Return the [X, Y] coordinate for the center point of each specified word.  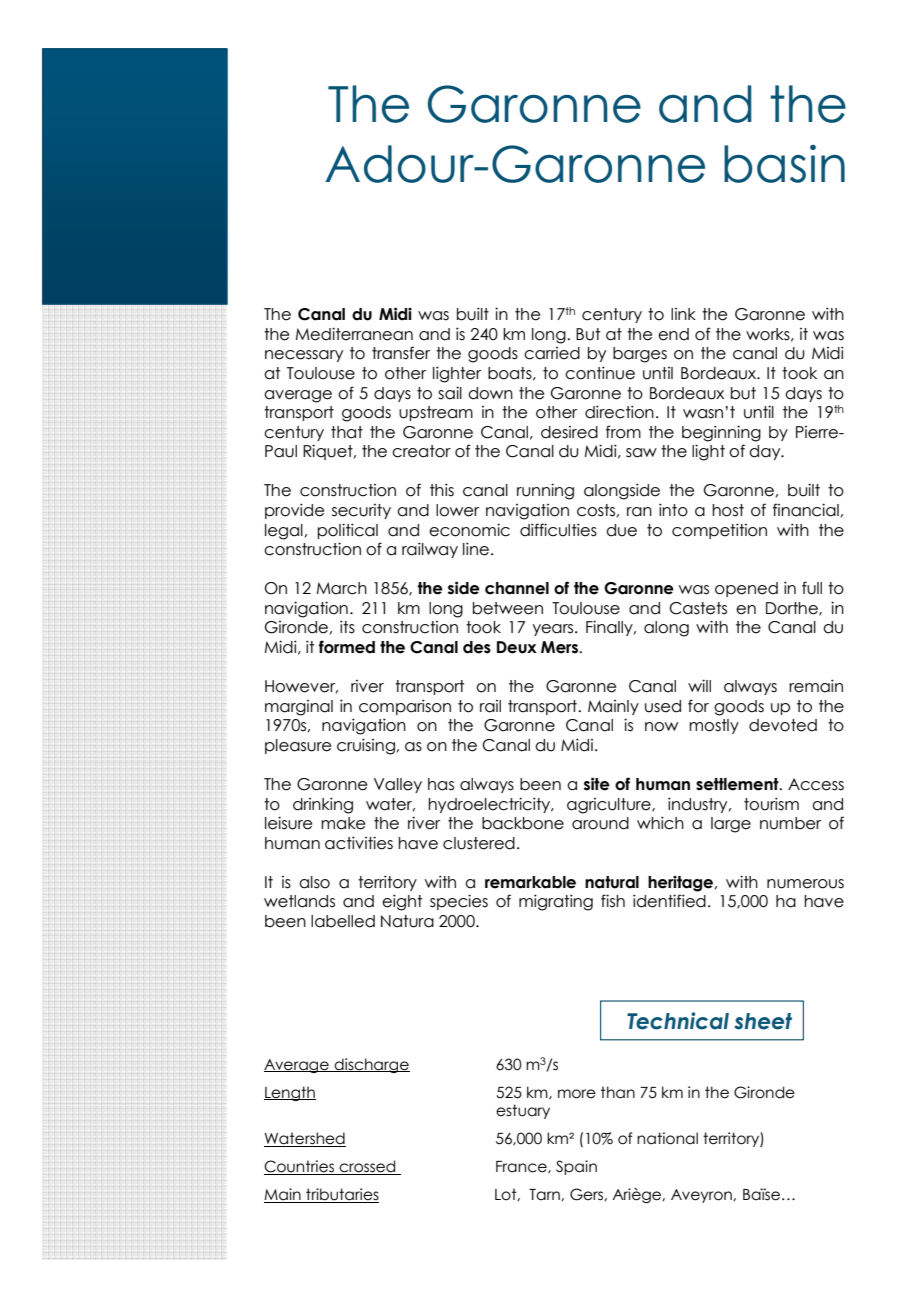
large [731, 825]
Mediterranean [354, 334]
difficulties [558, 530]
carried [552, 353]
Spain [576, 1167]
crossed [367, 1167]
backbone [523, 823]
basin [784, 164]
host [728, 510]
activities [359, 843]
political [347, 531]
